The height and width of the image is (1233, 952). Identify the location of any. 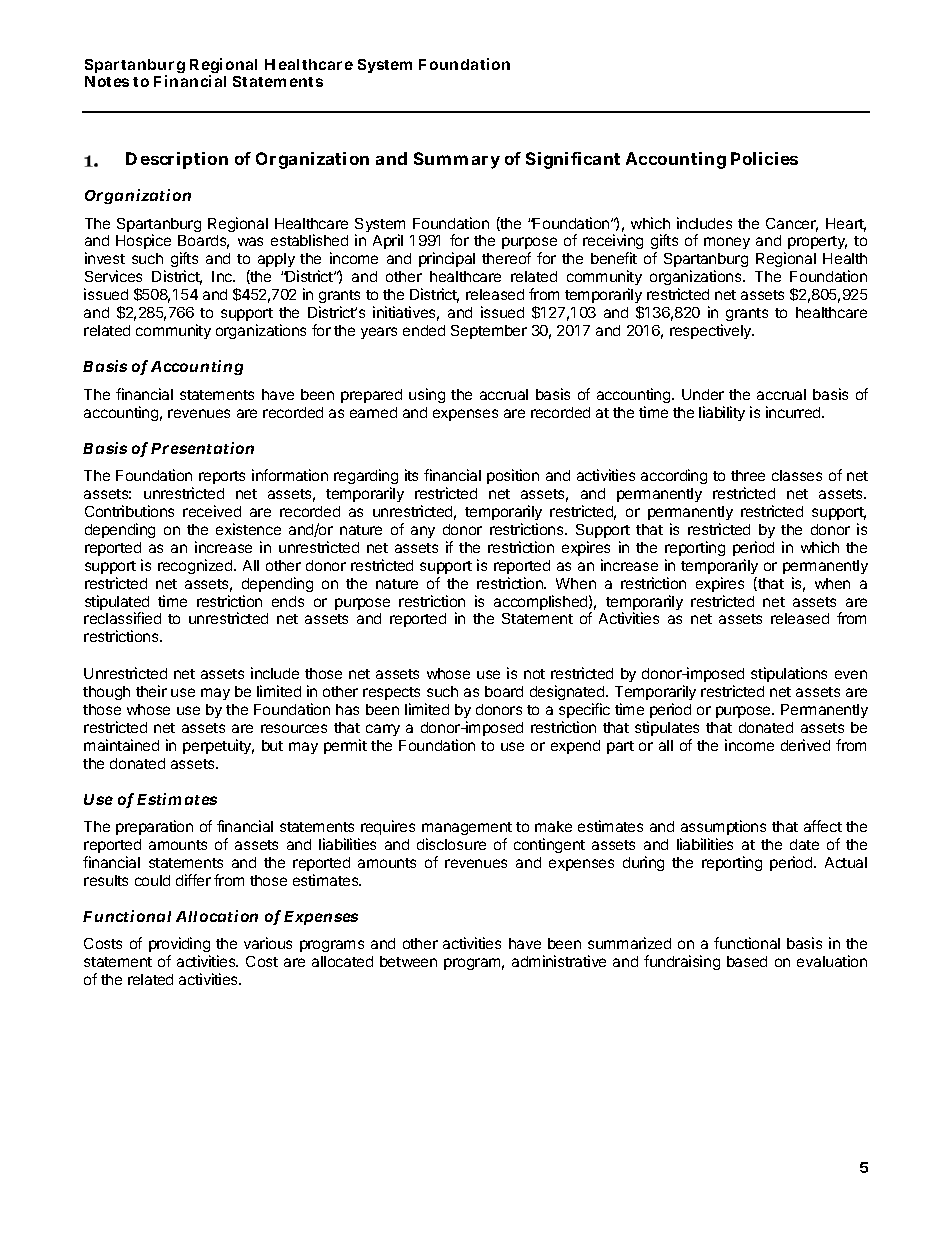
(423, 532).
